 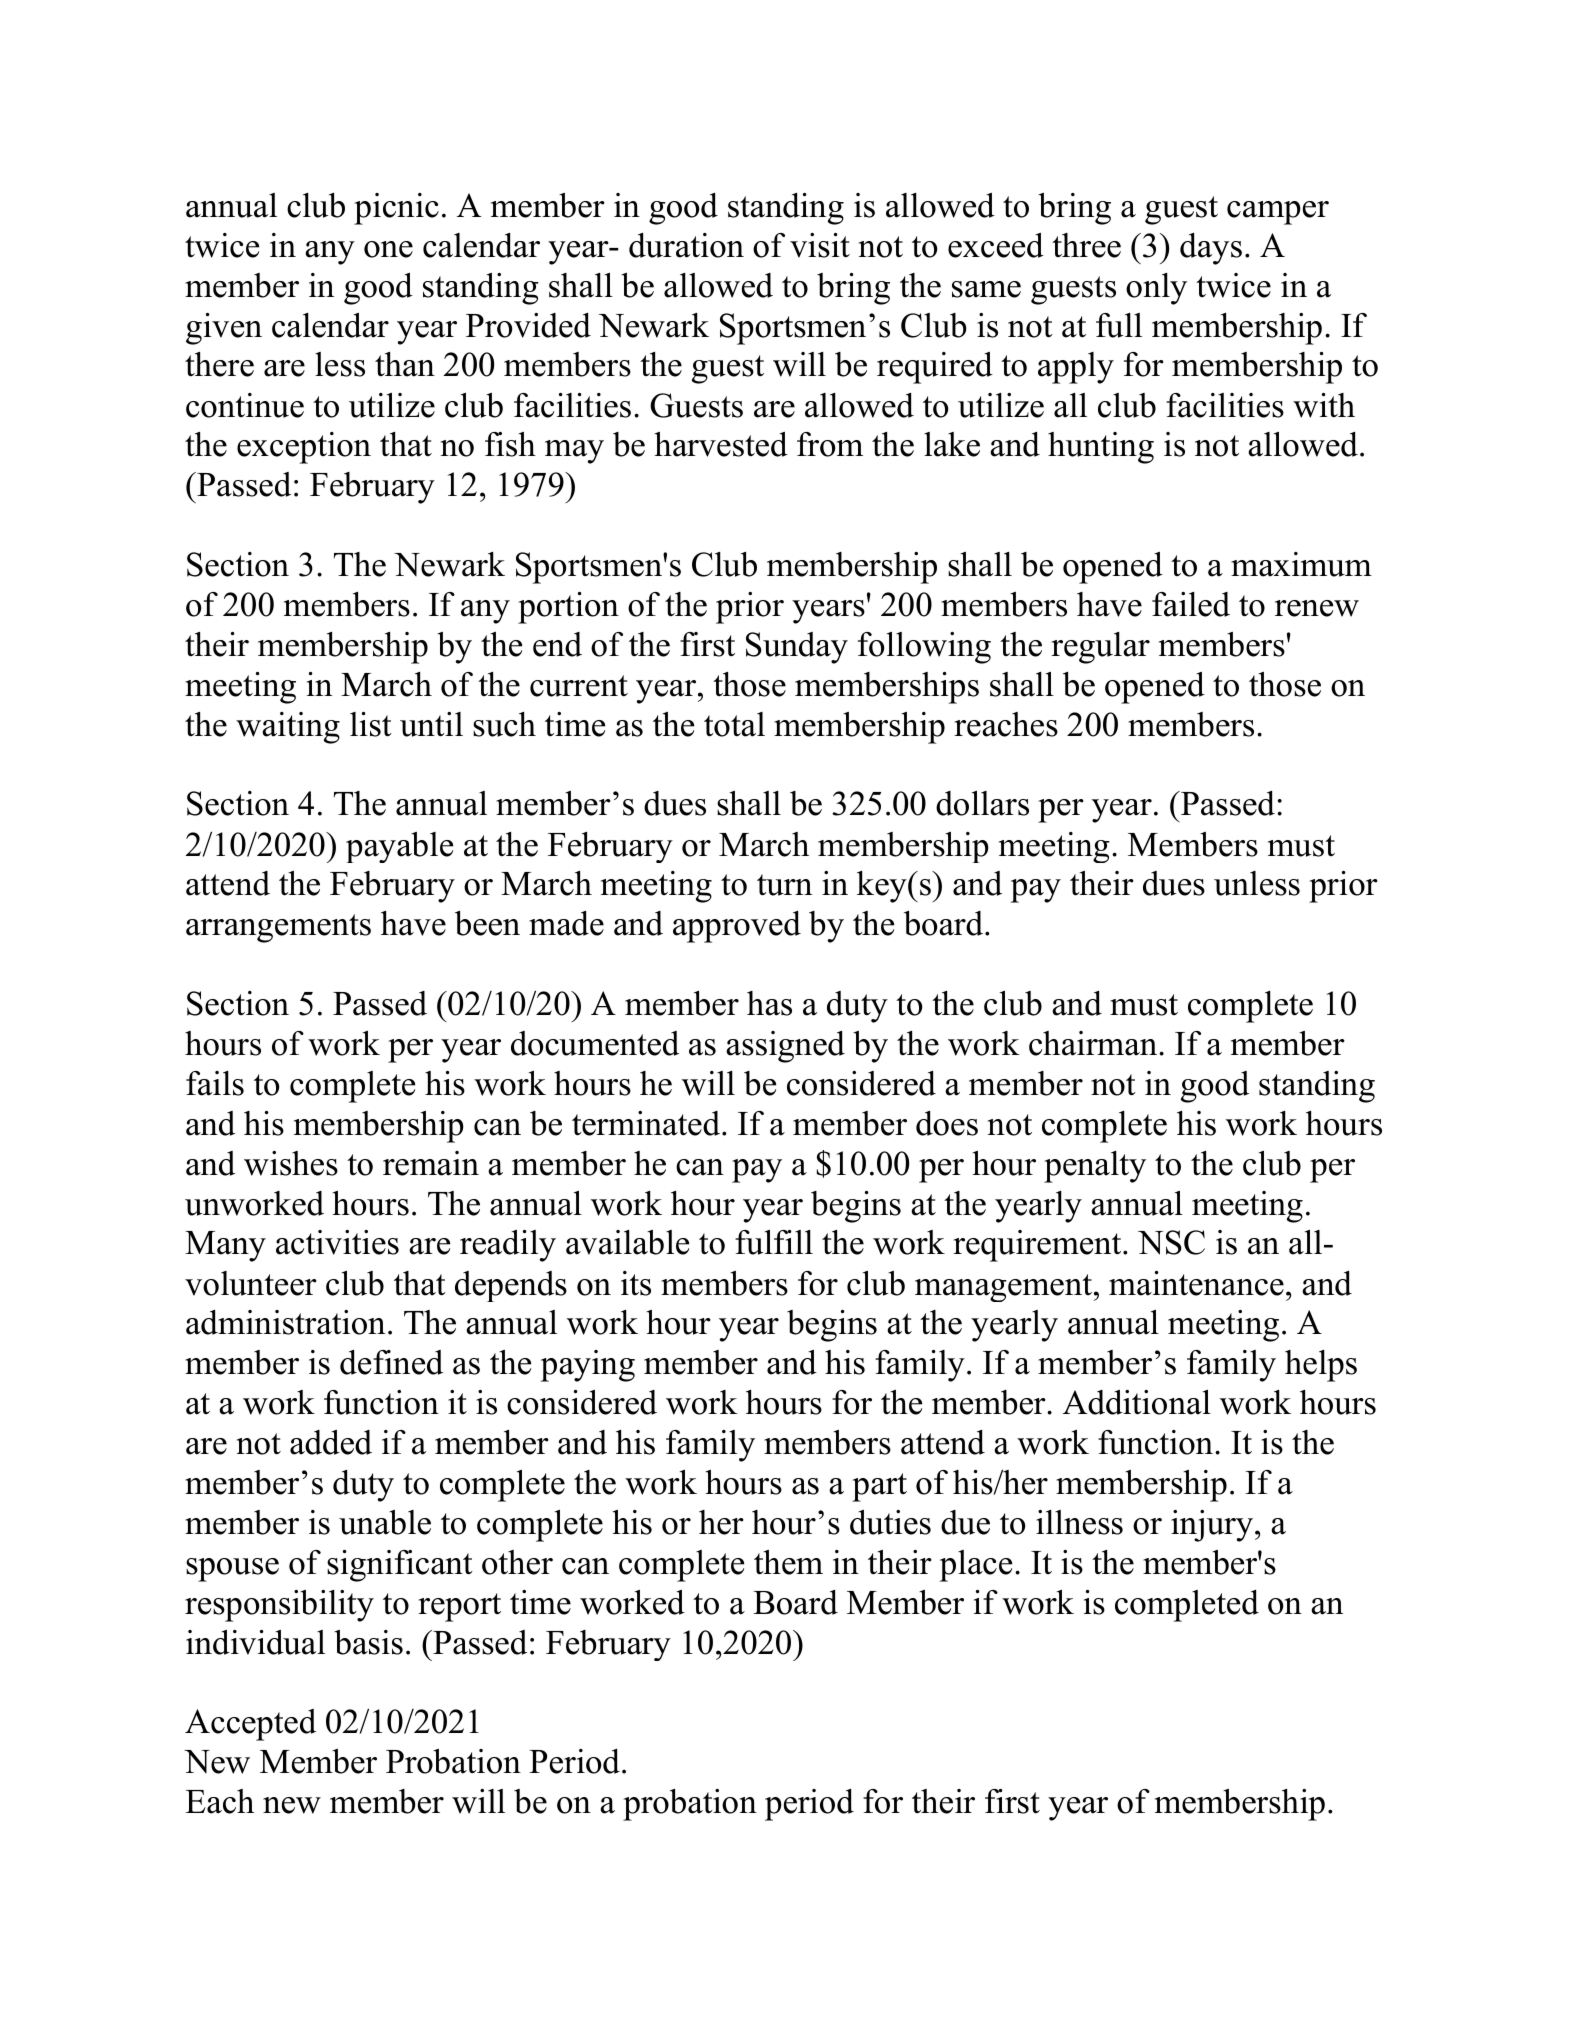 What do you see at coordinates (769, 1003) in the screenshot?
I see `has` at bounding box center [769, 1003].
